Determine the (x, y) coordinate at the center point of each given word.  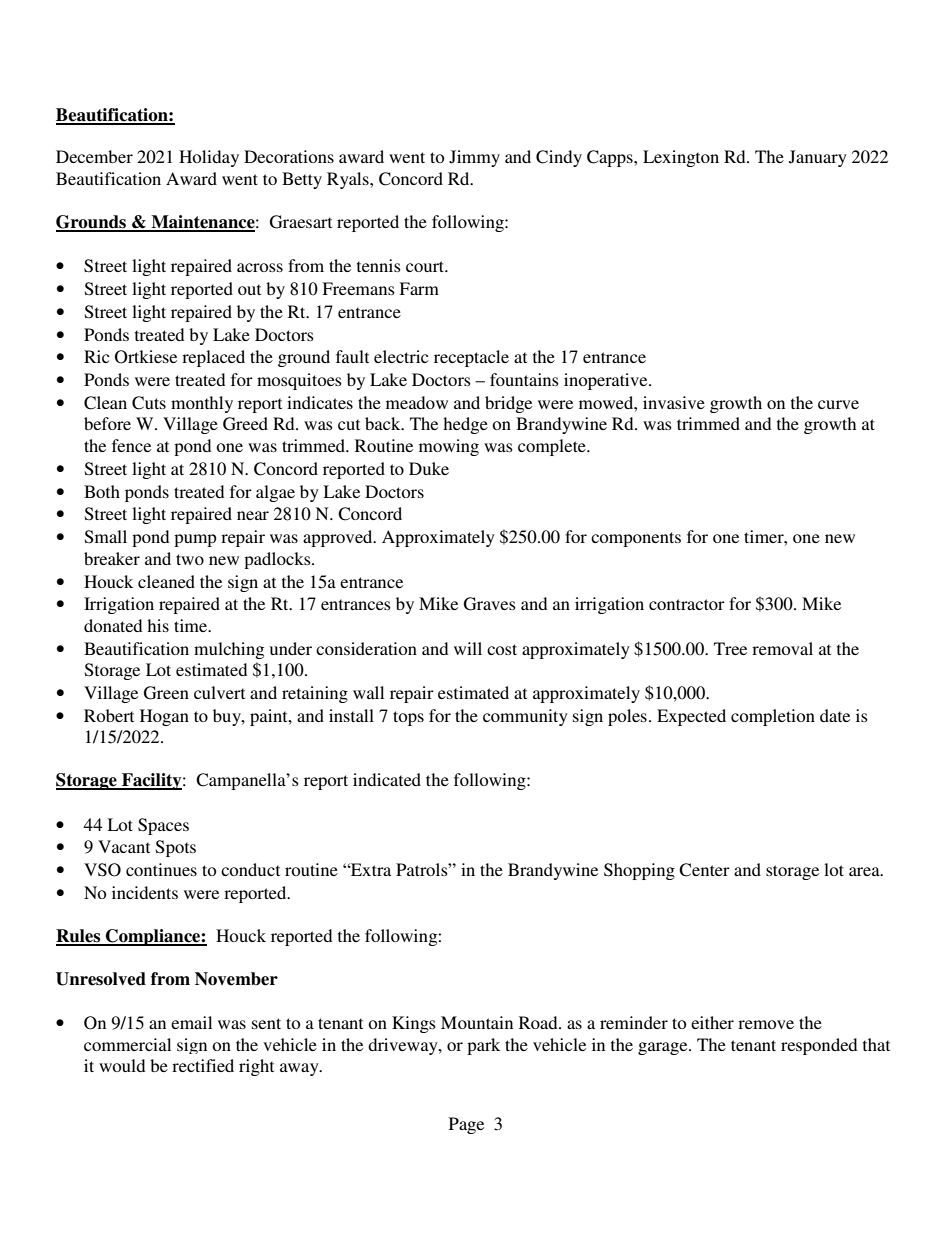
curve (838, 404)
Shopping (639, 871)
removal (782, 648)
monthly (202, 404)
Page (466, 1125)
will (468, 648)
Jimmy (474, 158)
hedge (465, 425)
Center (704, 870)
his (158, 625)
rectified (203, 1065)
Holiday (209, 158)
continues (161, 869)
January (818, 158)
